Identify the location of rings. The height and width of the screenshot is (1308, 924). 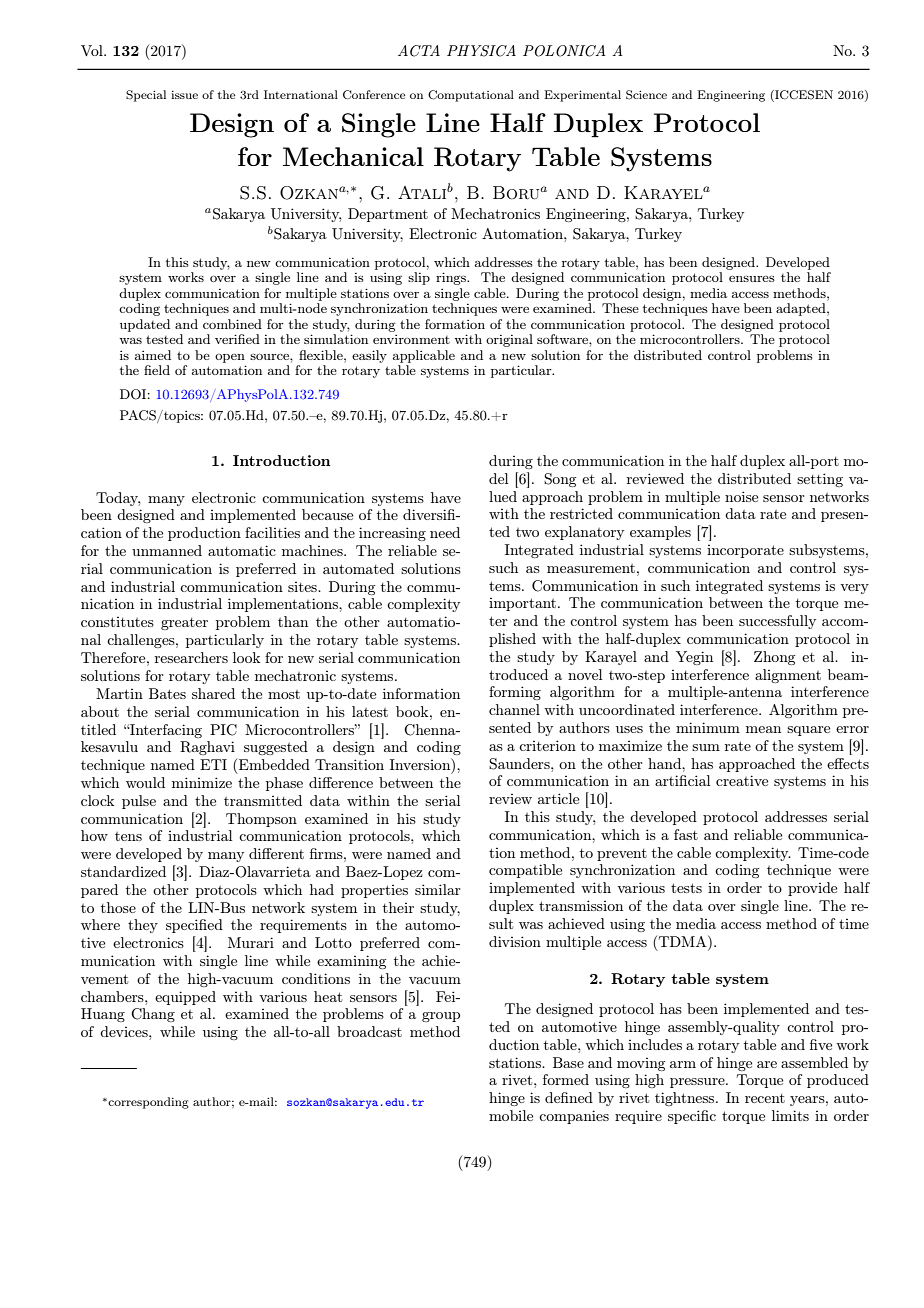
(452, 278).
